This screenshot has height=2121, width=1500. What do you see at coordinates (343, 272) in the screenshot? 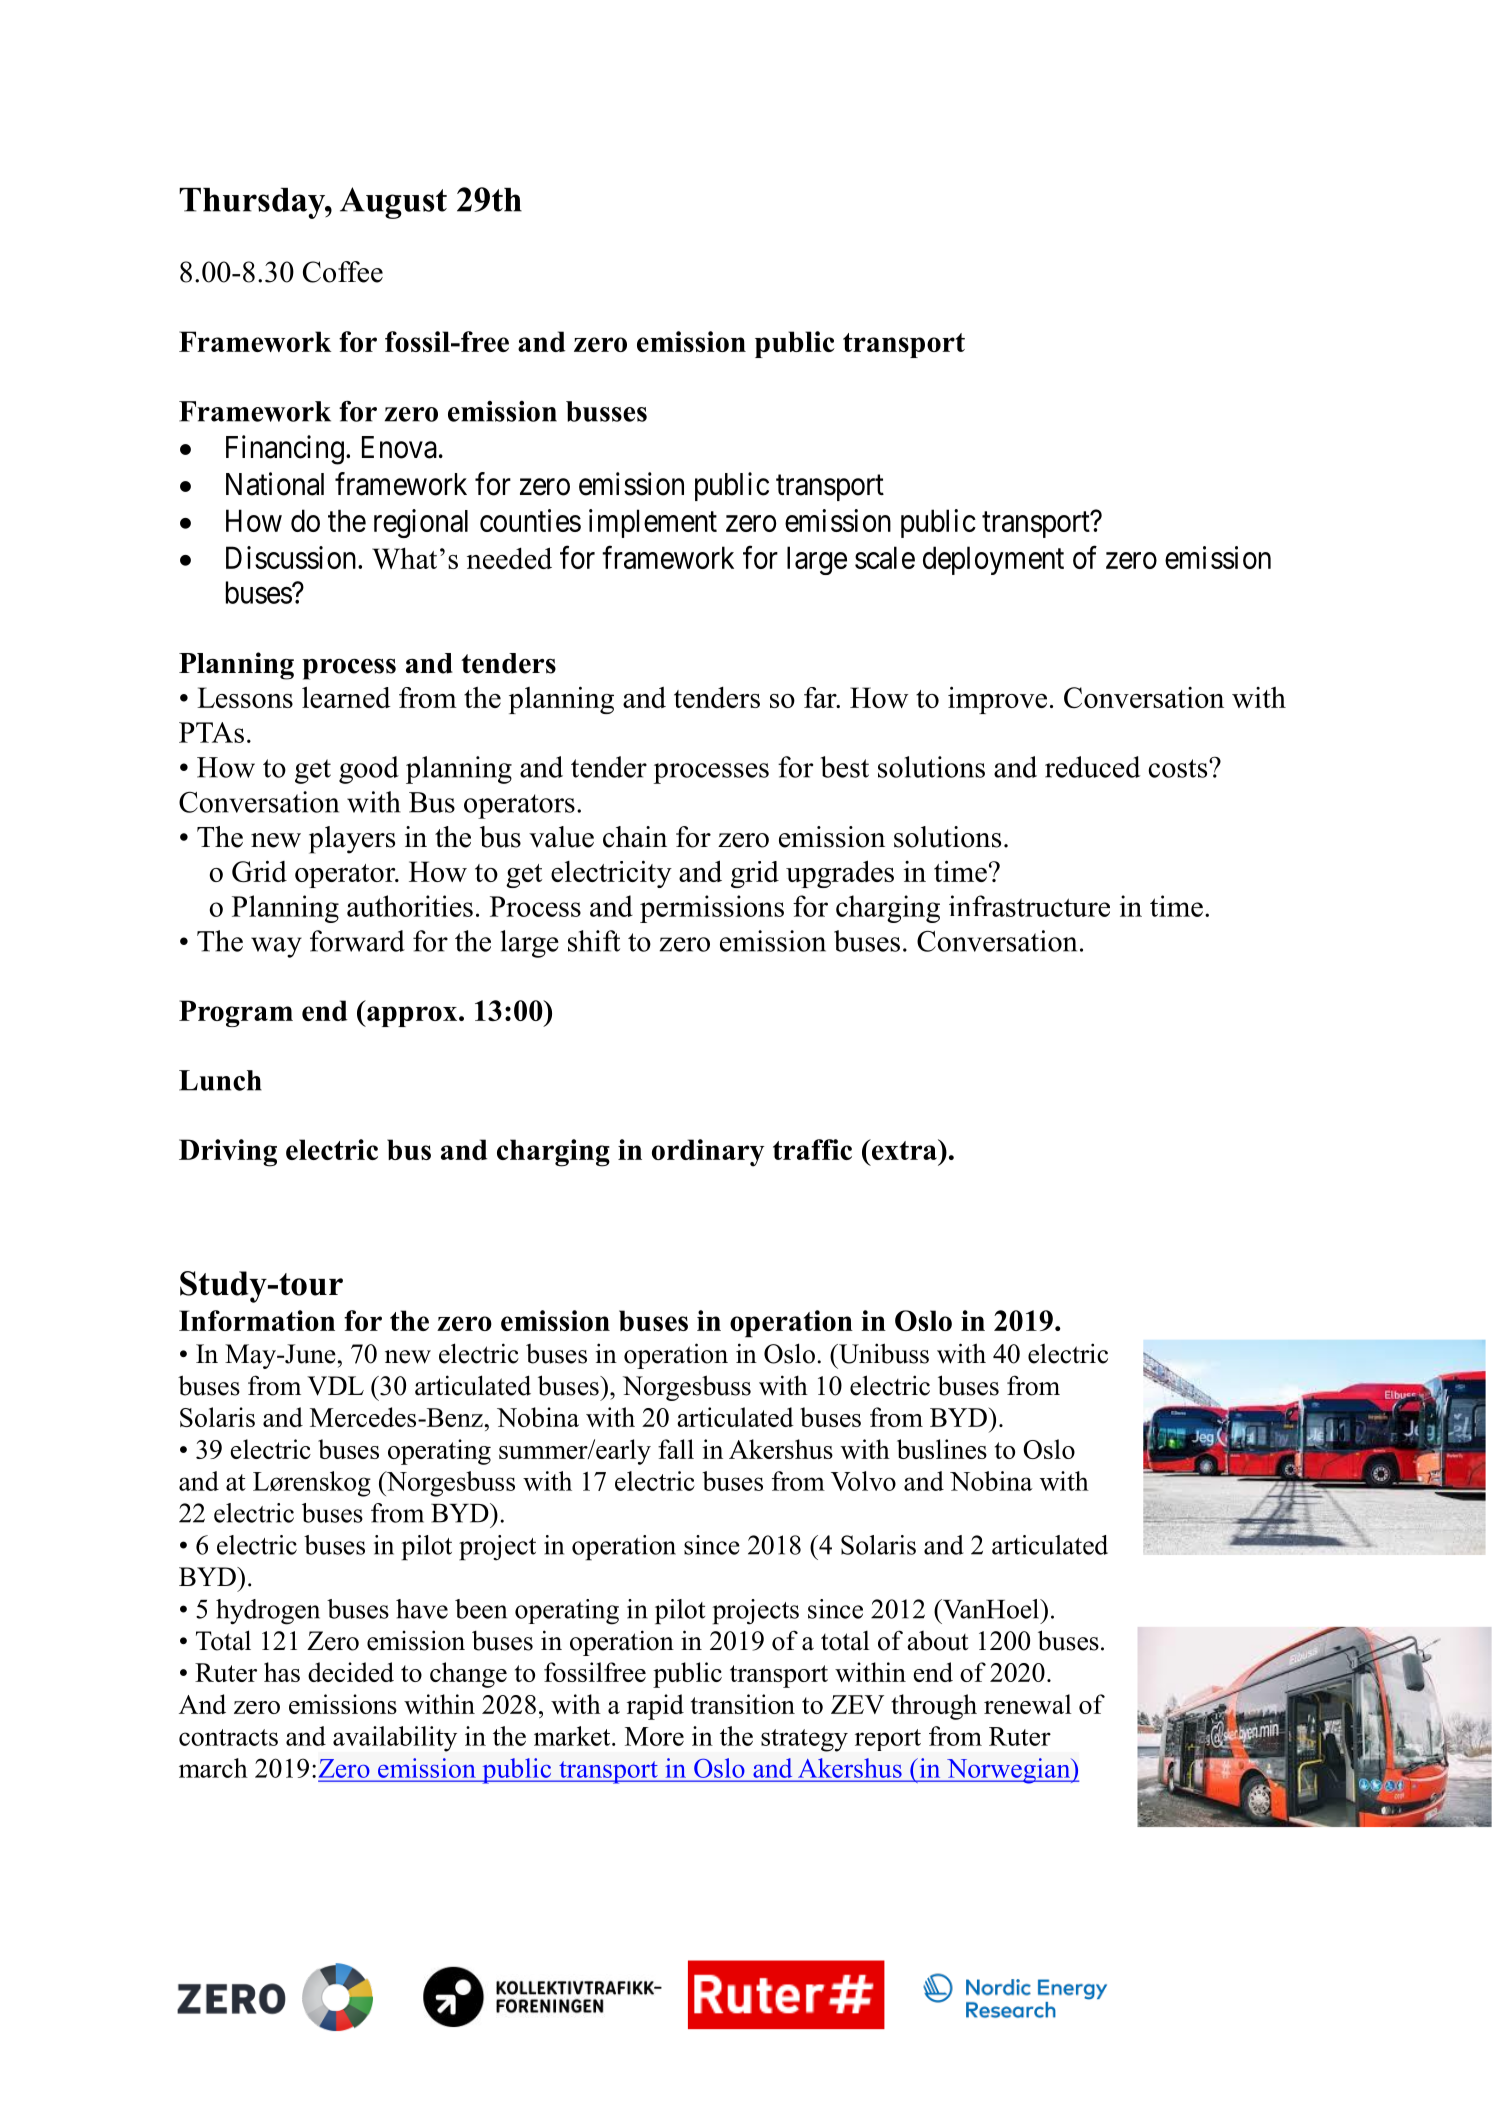
I see `Coffee` at bounding box center [343, 272].
